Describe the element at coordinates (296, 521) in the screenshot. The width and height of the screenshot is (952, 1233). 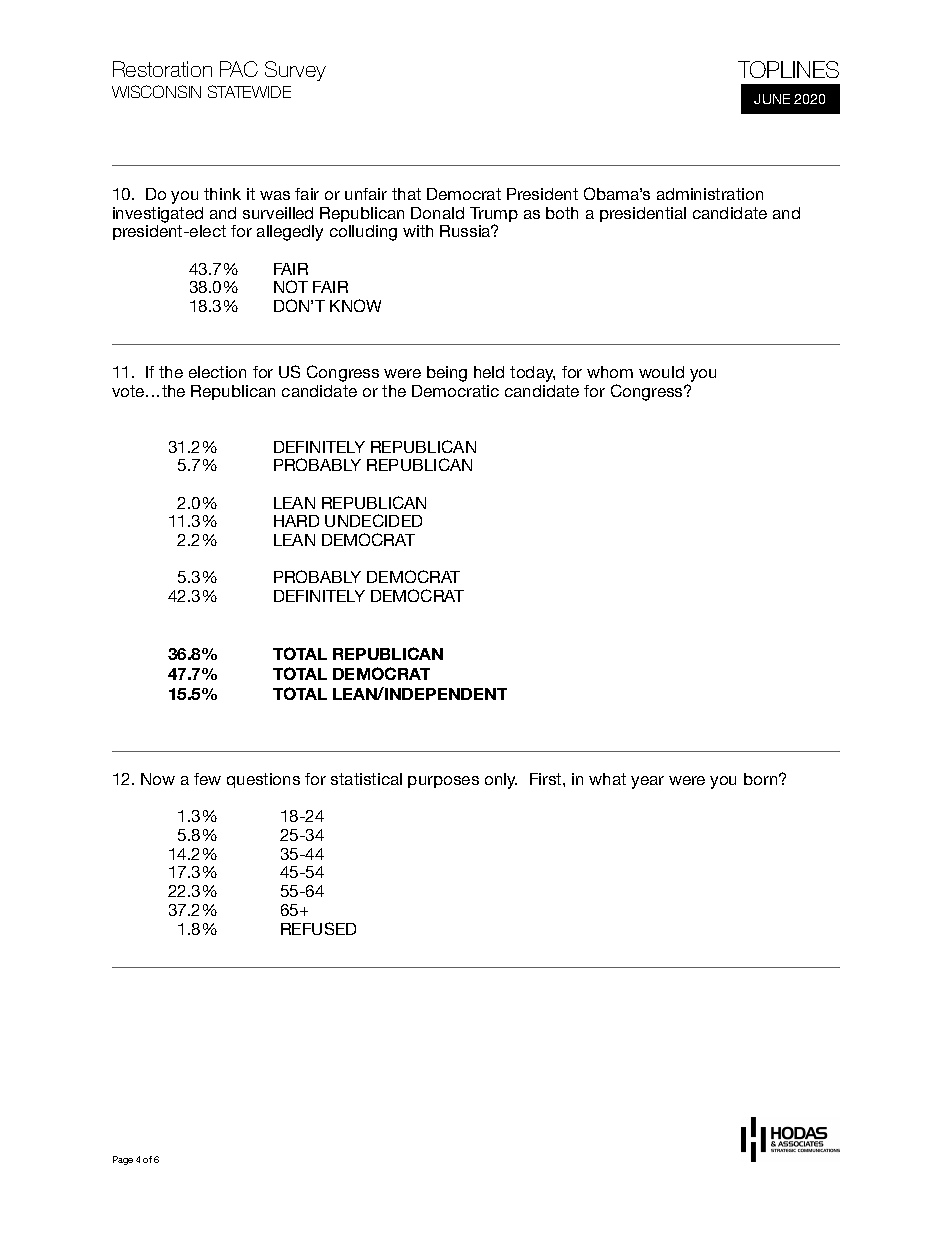
I see `HARD` at that location.
